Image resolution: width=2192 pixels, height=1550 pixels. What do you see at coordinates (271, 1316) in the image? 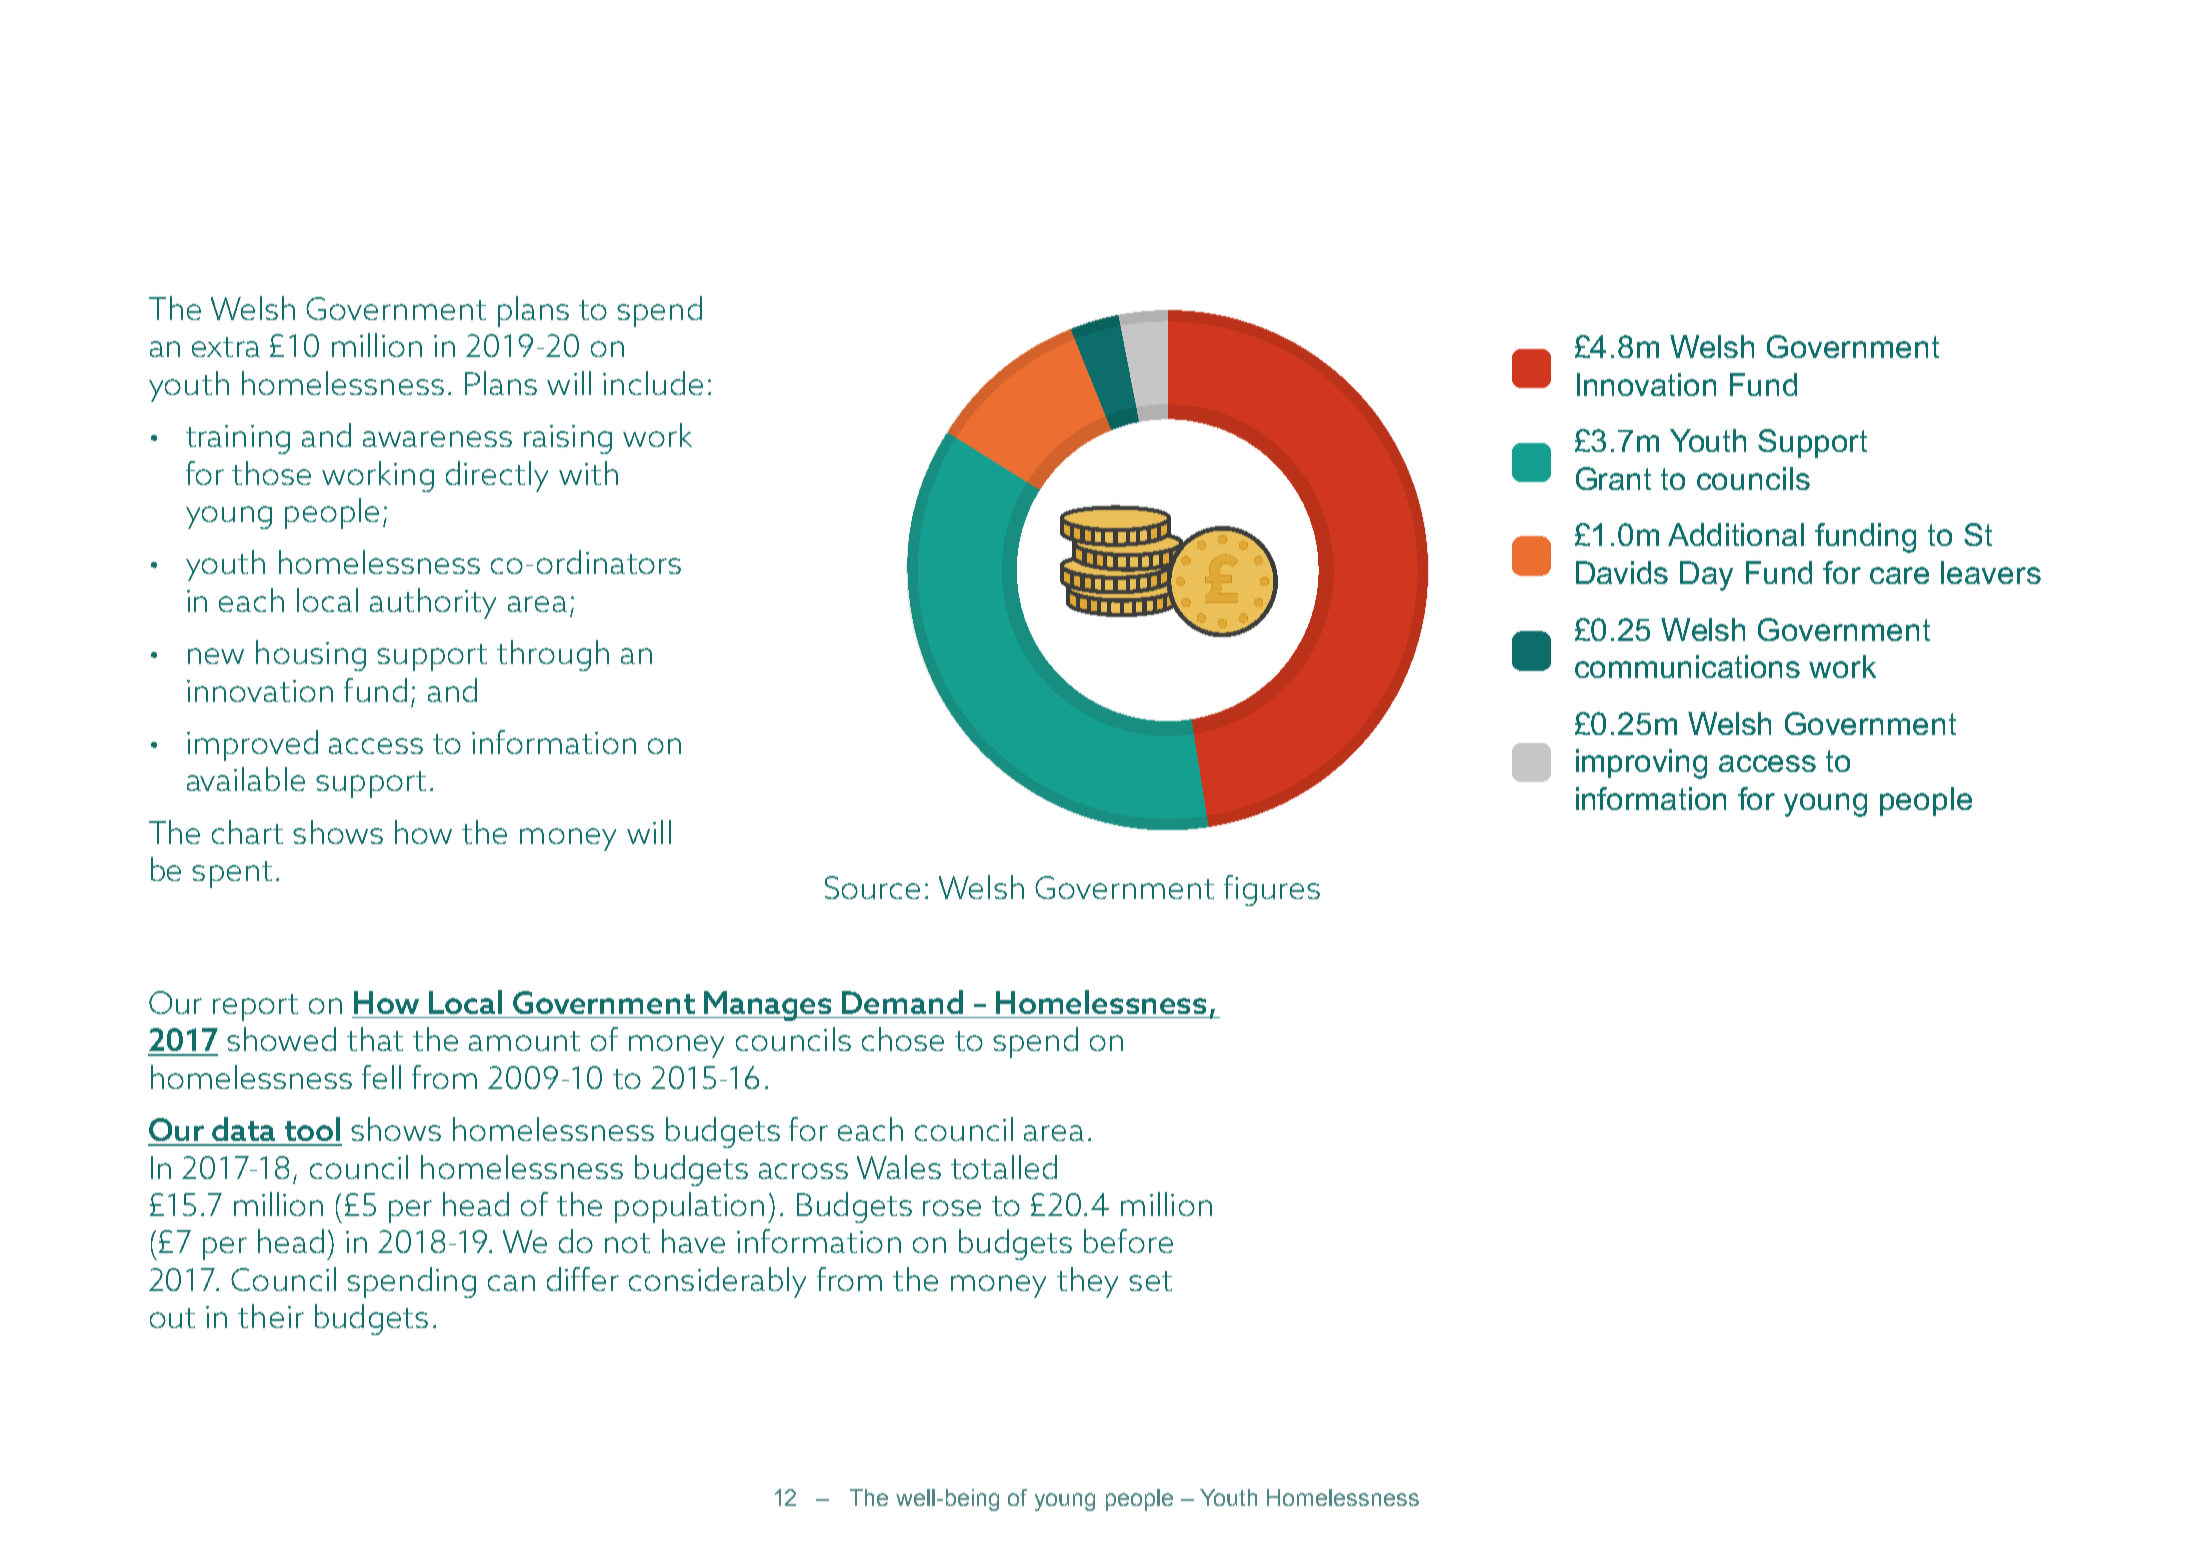
I see `their` at bounding box center [271, 1316].
